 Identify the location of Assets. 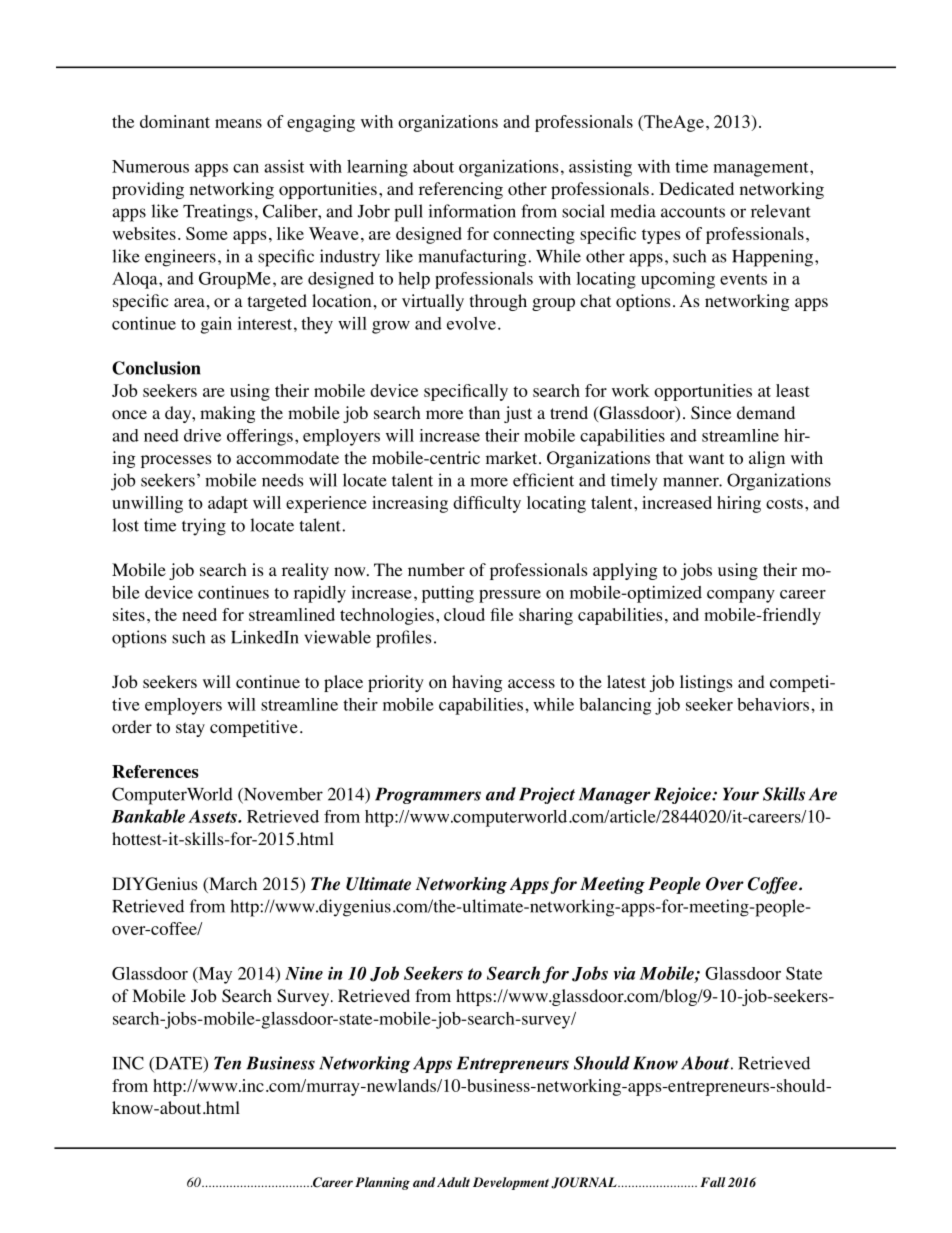
(213, 816).
